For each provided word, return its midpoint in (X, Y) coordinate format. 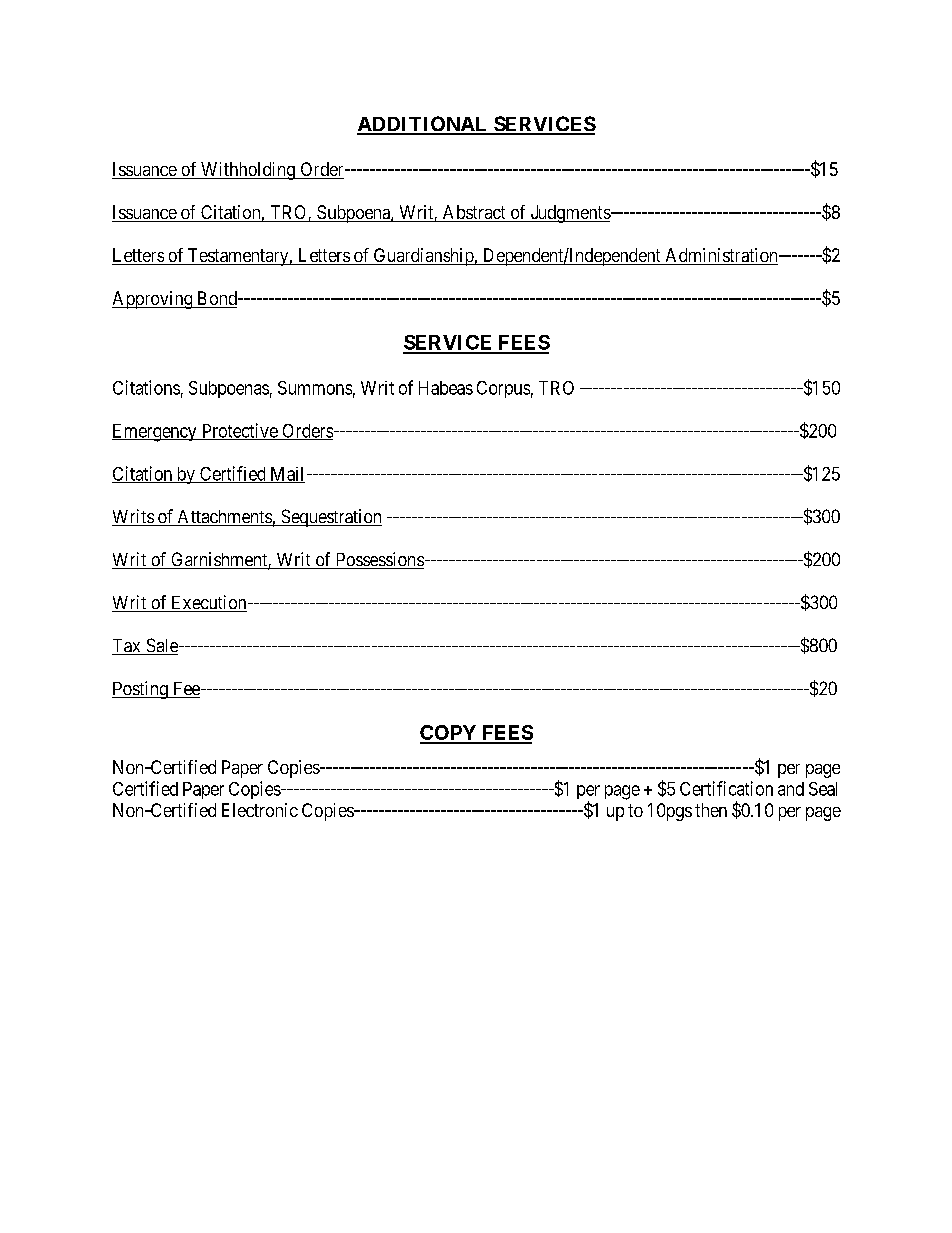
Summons (315, 388)
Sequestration (330, 518)
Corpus (503, 389)
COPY (449, 734)
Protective (239, 431)
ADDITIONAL (423, 125)
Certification (726, 788)
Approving (153, 300)
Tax (127, 647)
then (711, 810)
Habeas (446, 388)
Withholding (248, 171)
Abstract (474, 213)
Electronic (260, 810)
